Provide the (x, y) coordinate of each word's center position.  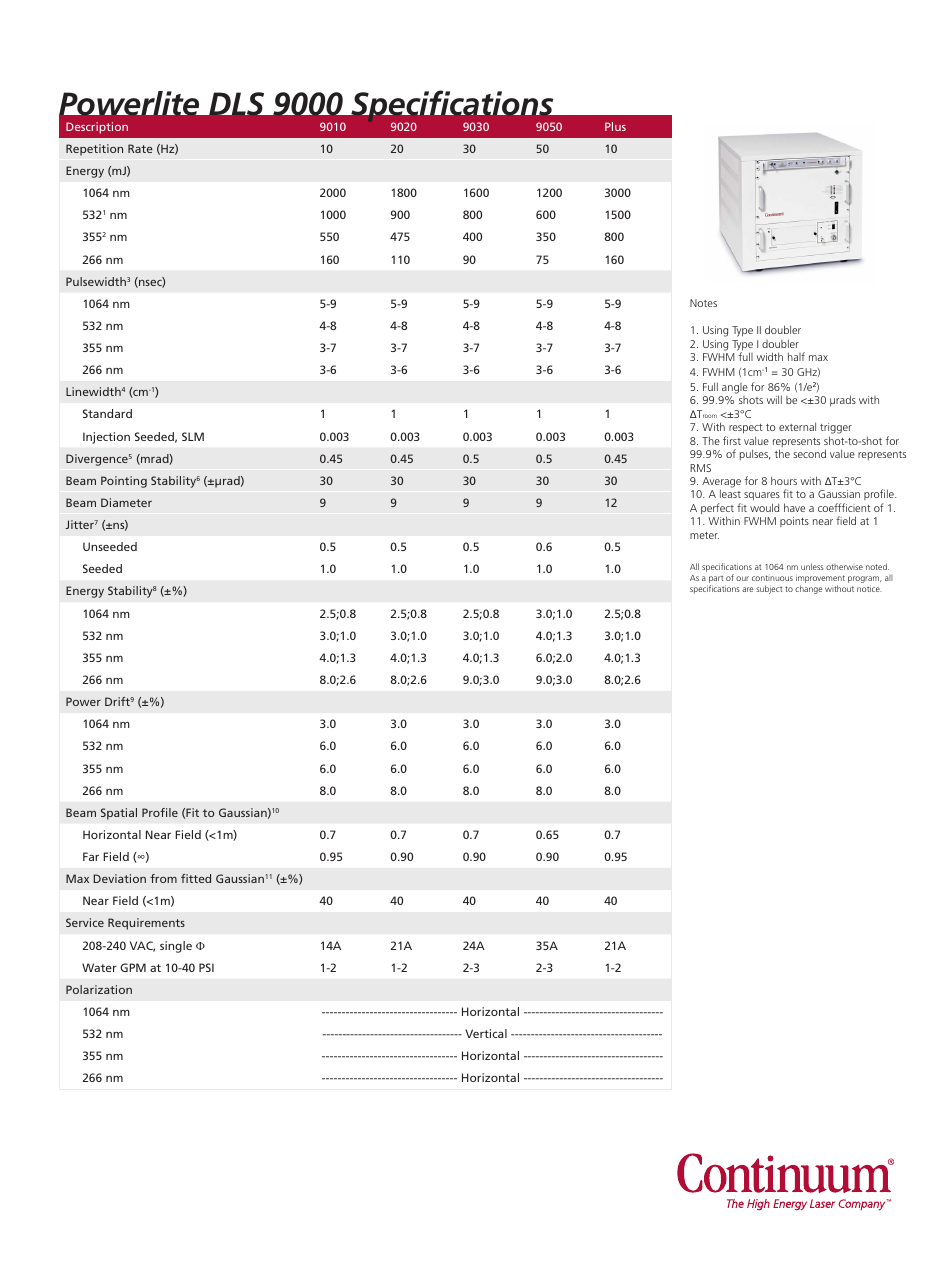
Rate (140, 148)
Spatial (119, 814)
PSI (206, 967)
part (716, 580)
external (797, 426)
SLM (193, 436)
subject (769, 589)
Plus (615, 126)
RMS (700, 468)
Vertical (486, 1033)
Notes (703, 303)
